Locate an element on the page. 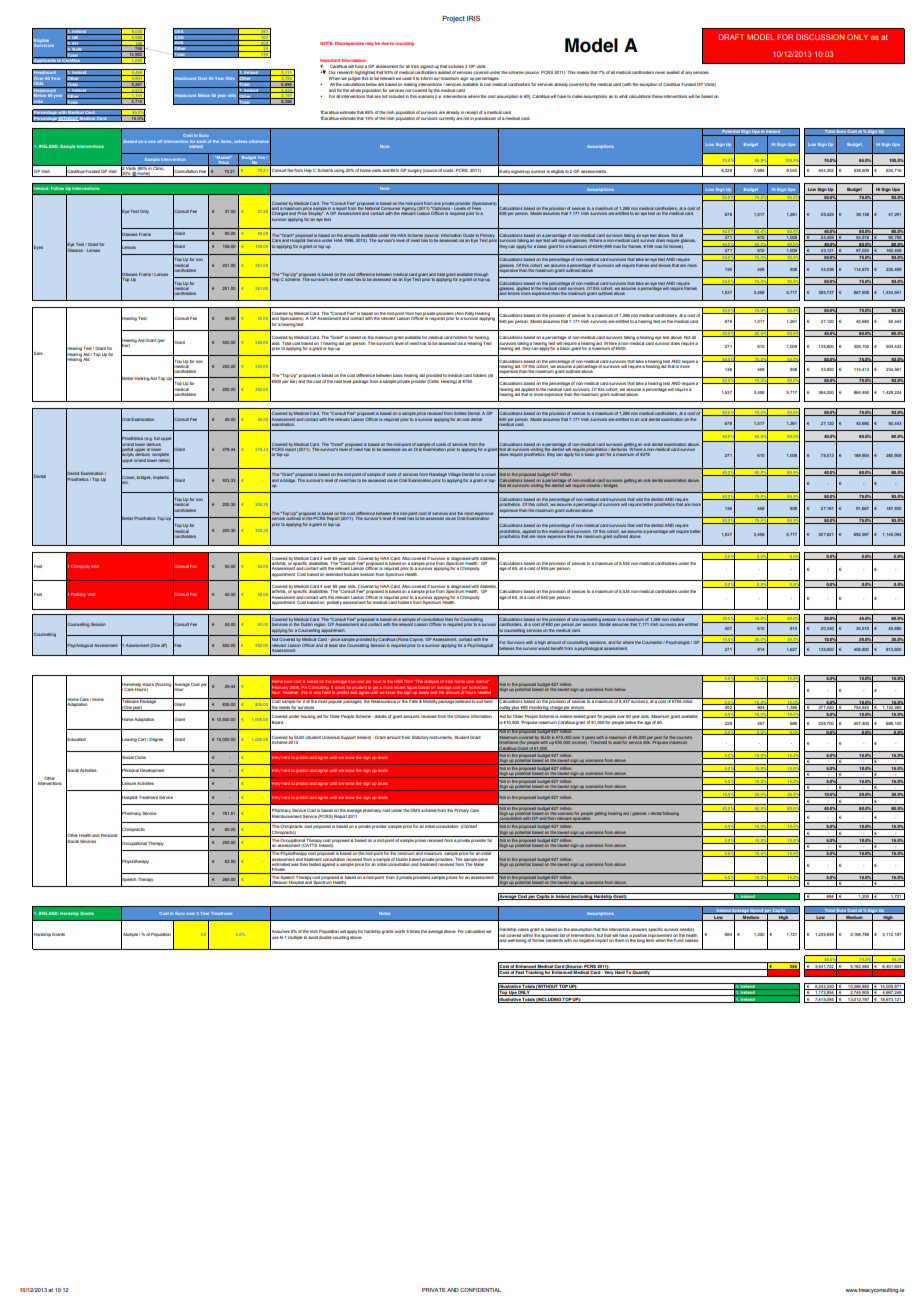 The height and width of the image is (1308, 924). implants is located at coordinates (161, 478).
